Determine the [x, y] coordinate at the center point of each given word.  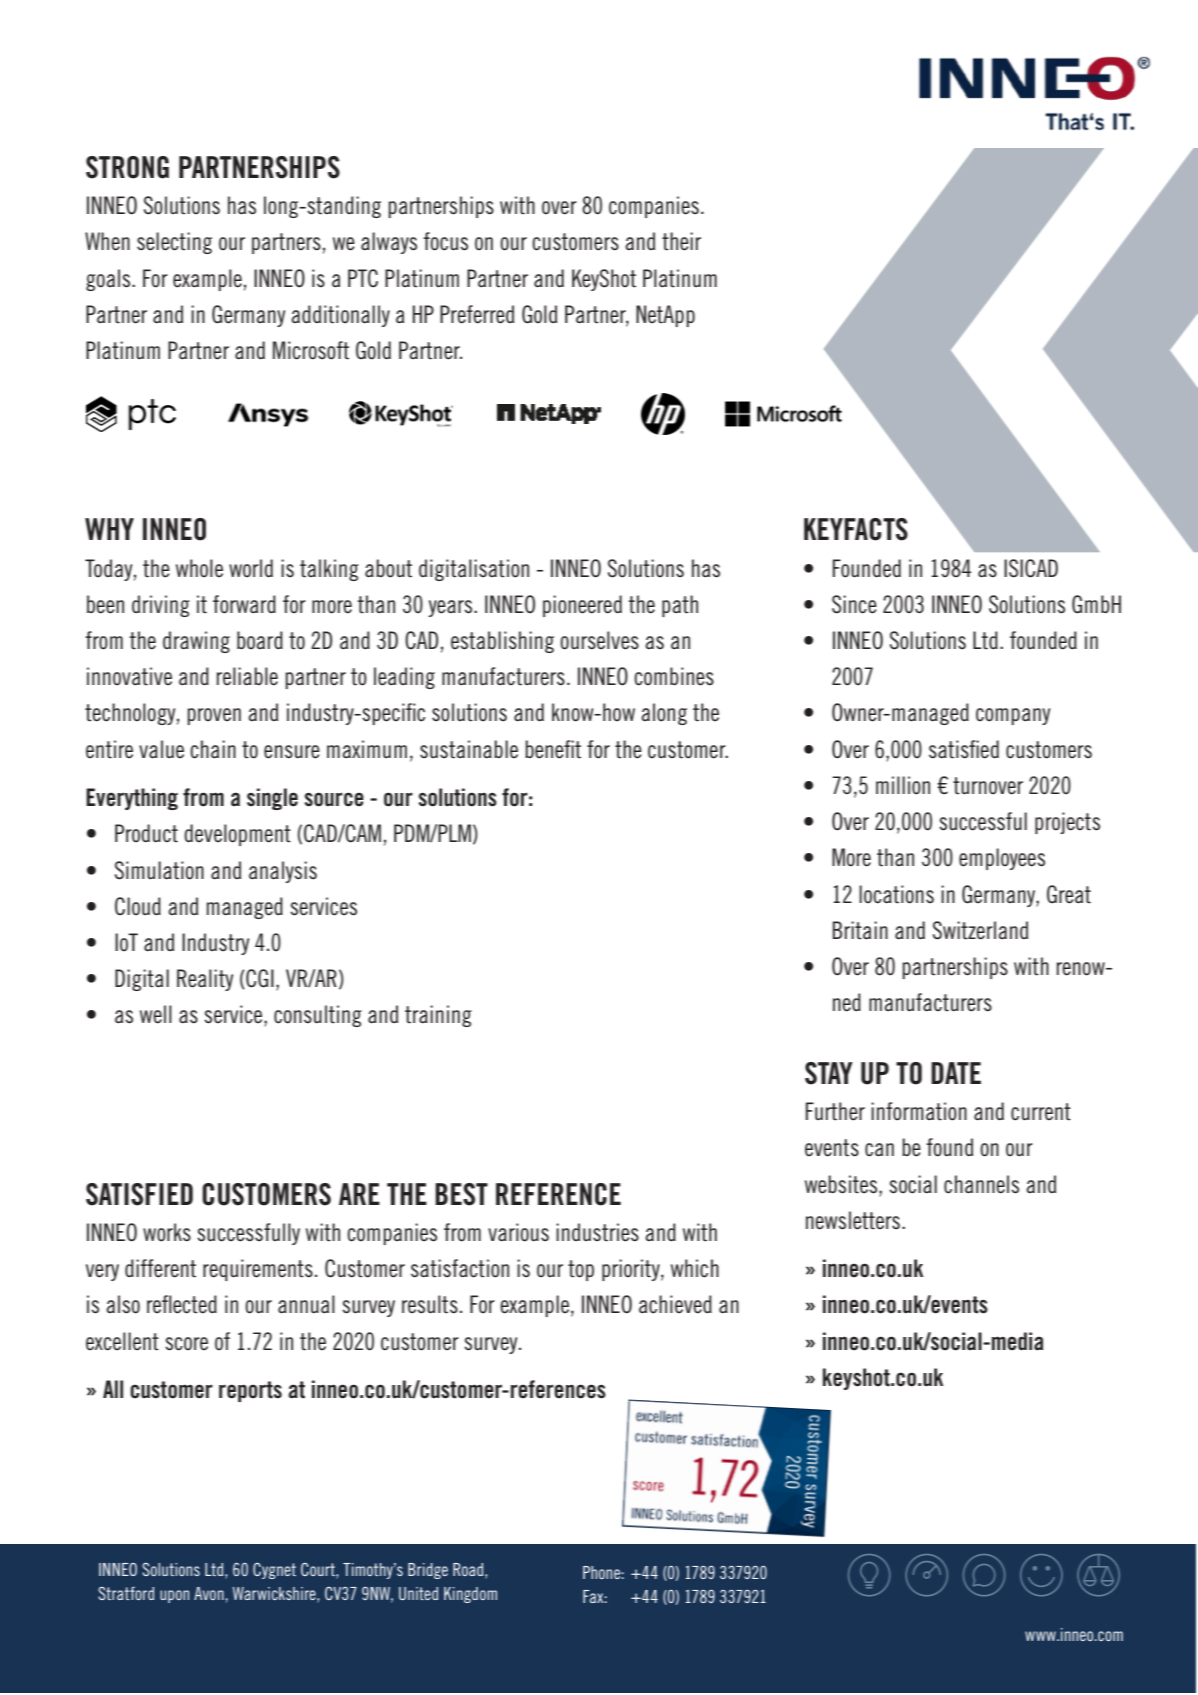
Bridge [428, 1571]
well [156, 1014]
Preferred [477, 314]
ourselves [599, 640]
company [1013, 716]
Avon [209, 1593]
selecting [174, 243]
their [681, 241]
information [919, 1111]
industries [597, 1232]
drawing [196, 642]
